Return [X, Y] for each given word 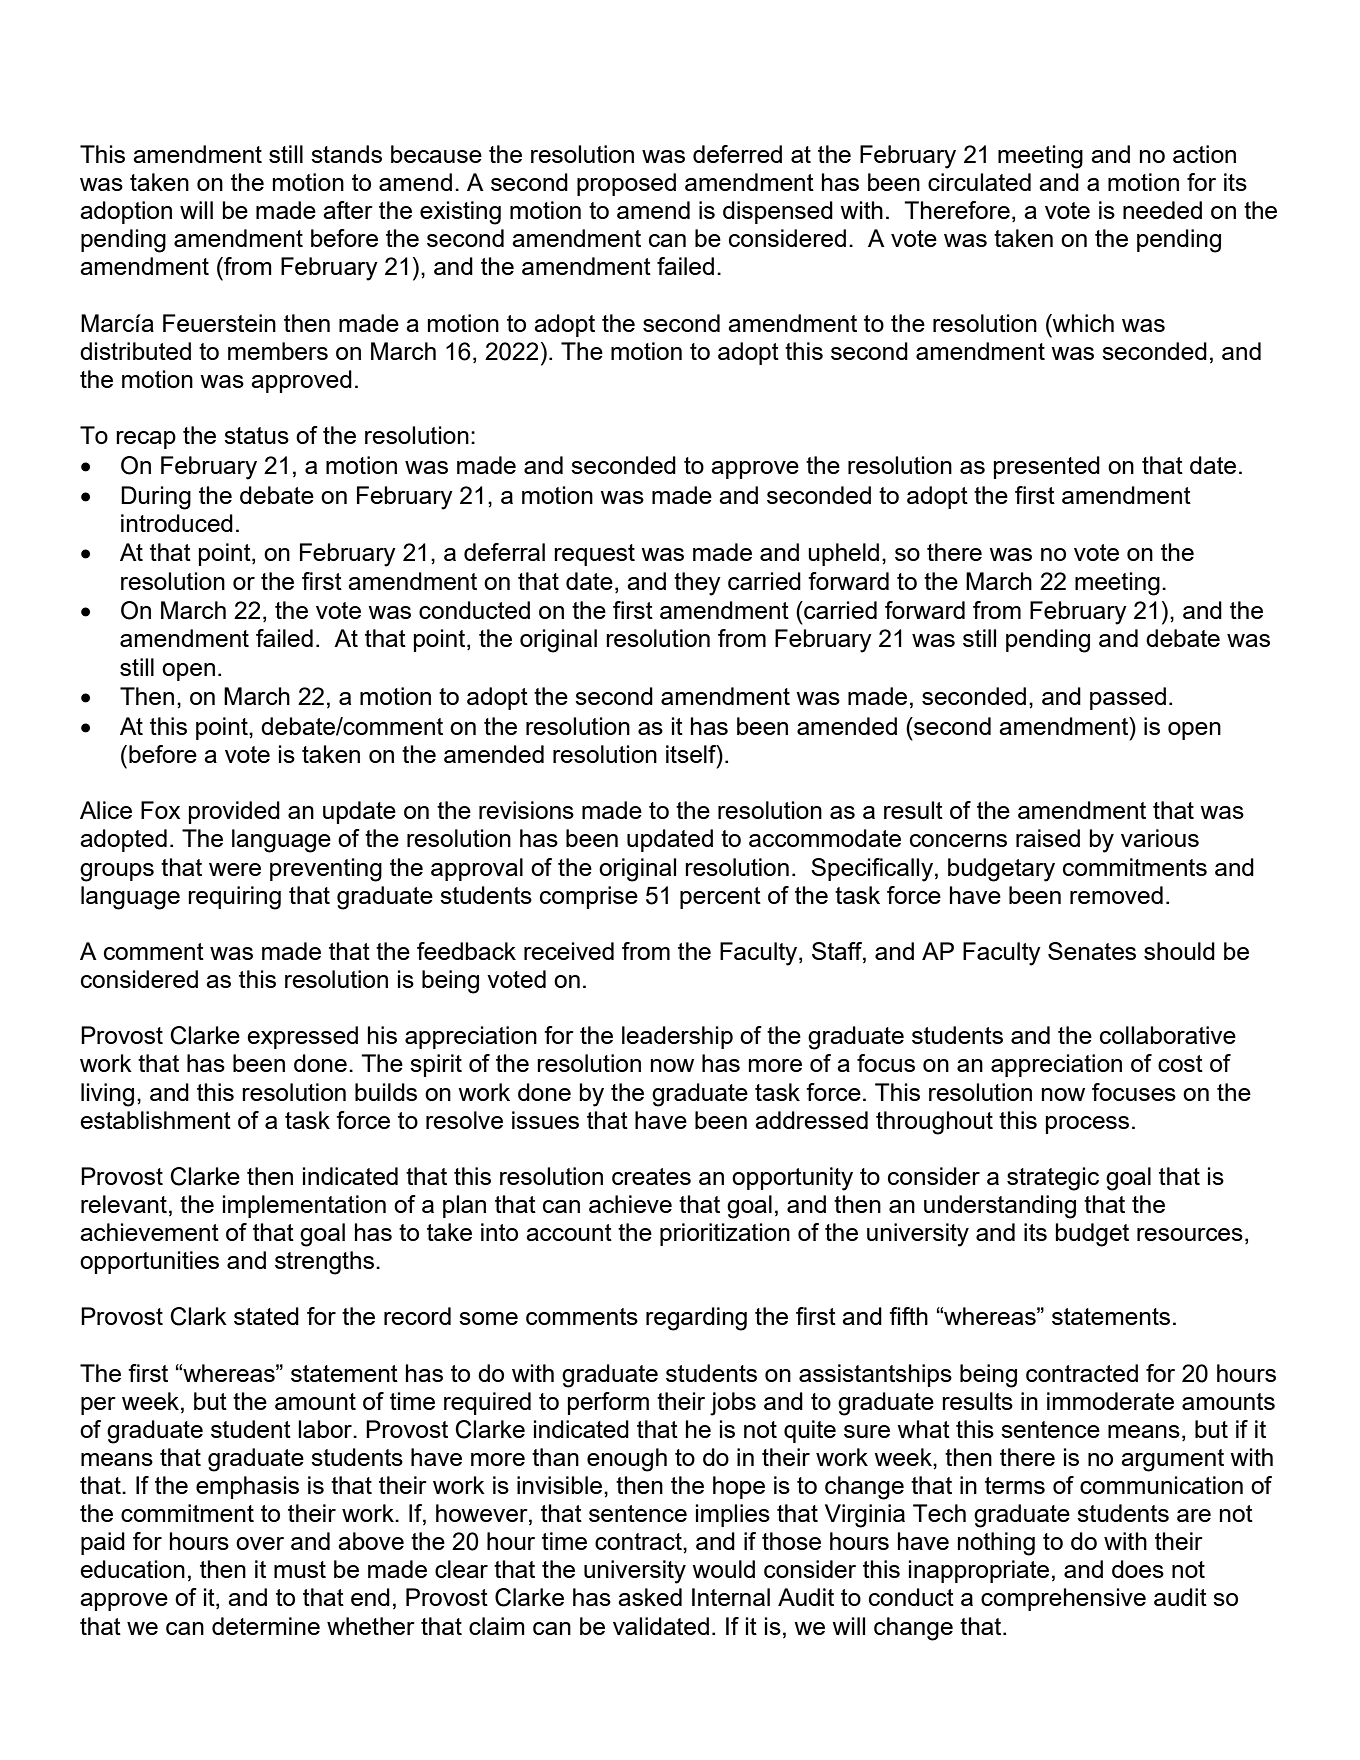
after [348, 210]
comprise [589, 897]
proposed [626, 184]
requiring [234, 898]
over [260, 1543]
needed [1162, 210]
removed [1116, 895]
